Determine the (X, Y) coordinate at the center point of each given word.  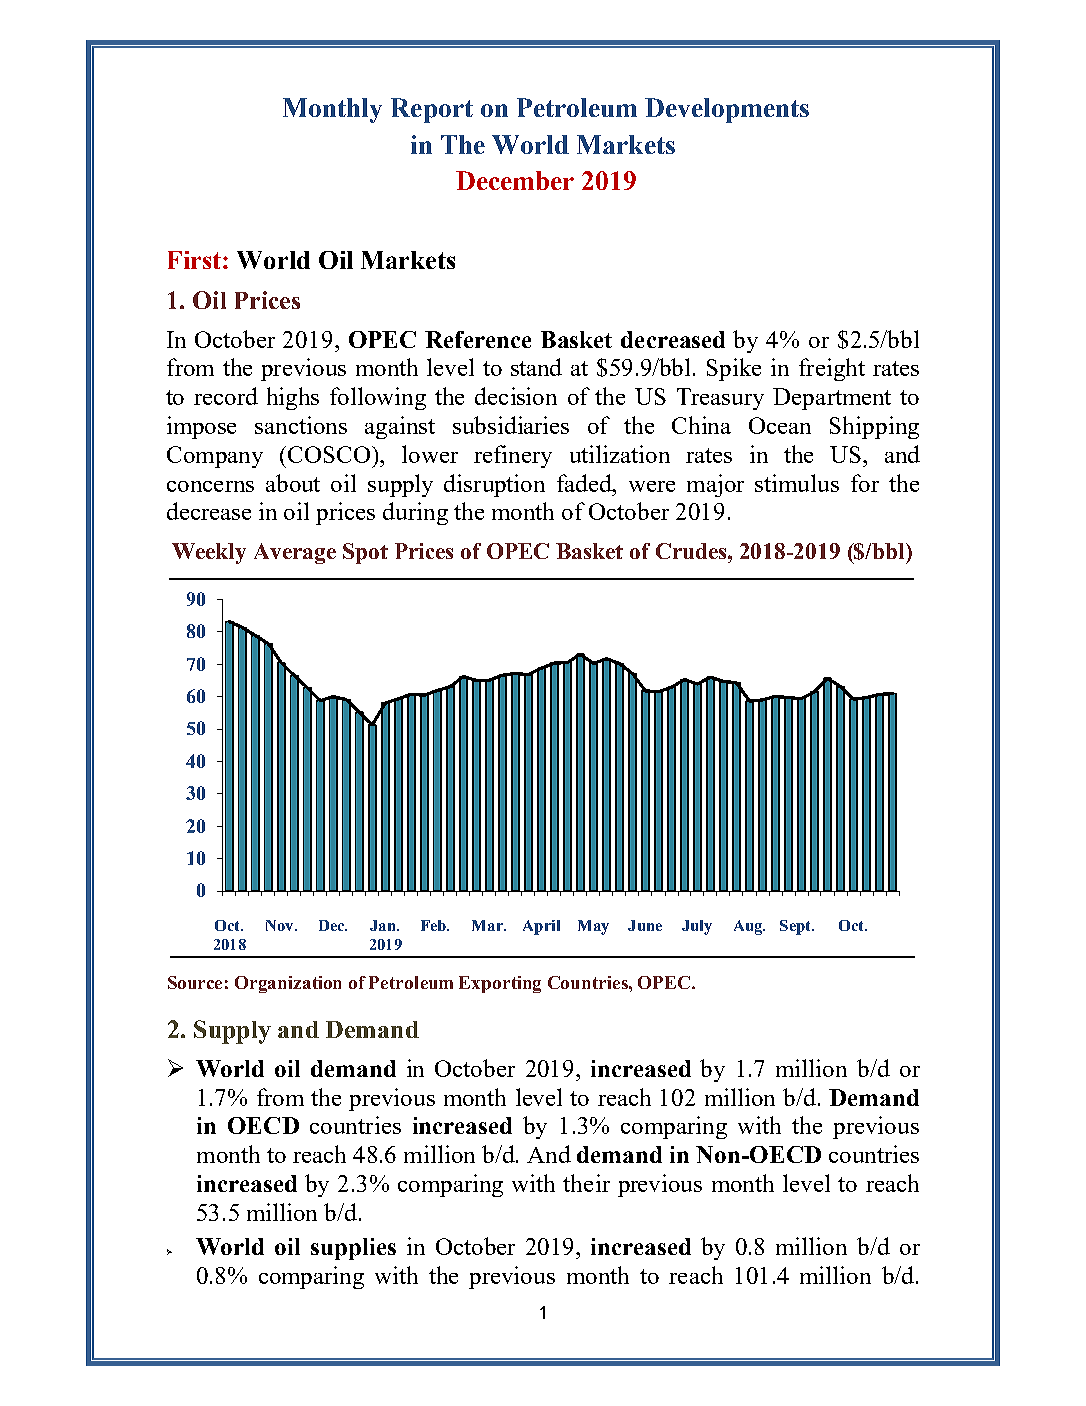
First (194, 260)
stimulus (797, 483)
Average (295, 553)
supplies (353, 1249)
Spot (365, 553)
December (515, 180)
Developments (727, 110)
